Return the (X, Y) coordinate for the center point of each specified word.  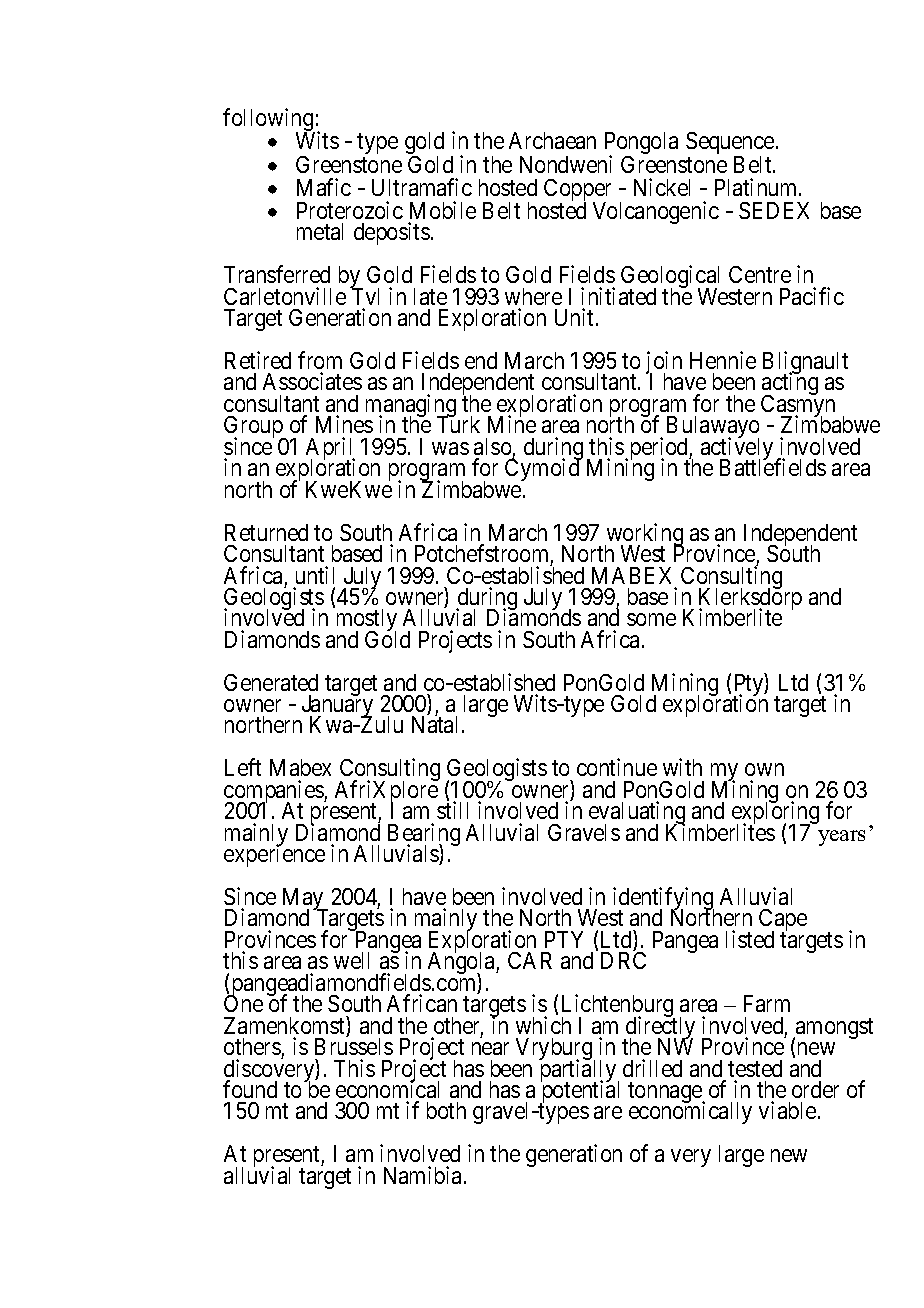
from (320, 360)
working (644, 536)
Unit (576, 317)
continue (617, 767)
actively (737, 450)
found (250, 1089)
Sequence (730, 144)
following (269, 121)
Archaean (552, 140)
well (351, 960)
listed (750, 939)
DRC (623, 960)
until (315, 575)
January (337, 707)
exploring (775, 814)
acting (790, 385)
